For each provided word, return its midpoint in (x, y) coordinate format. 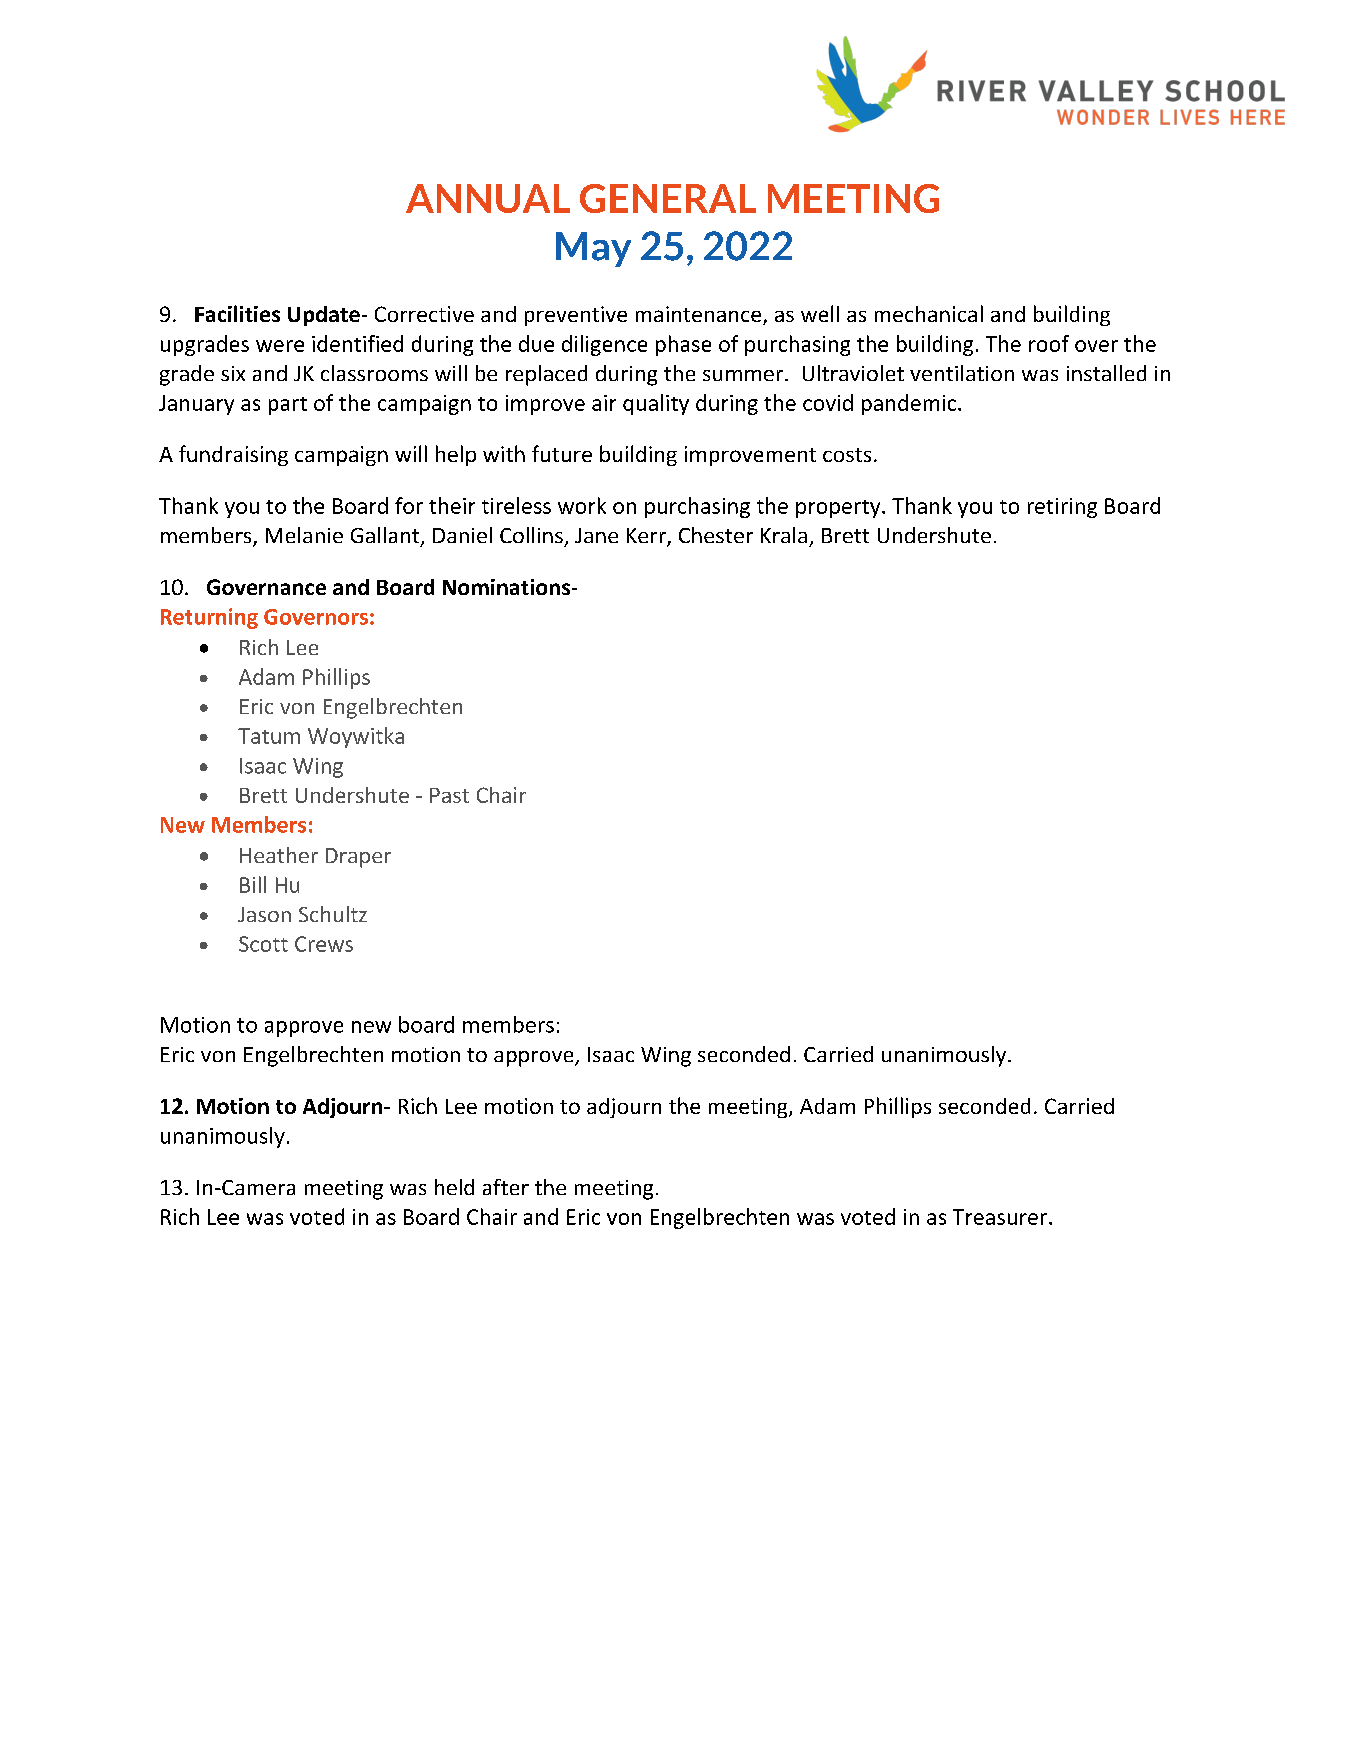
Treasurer (1001, 1217)
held (454, 1187)
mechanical (929, 313)
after (506, 1187)
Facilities (237, 313)
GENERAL (668, 198)
